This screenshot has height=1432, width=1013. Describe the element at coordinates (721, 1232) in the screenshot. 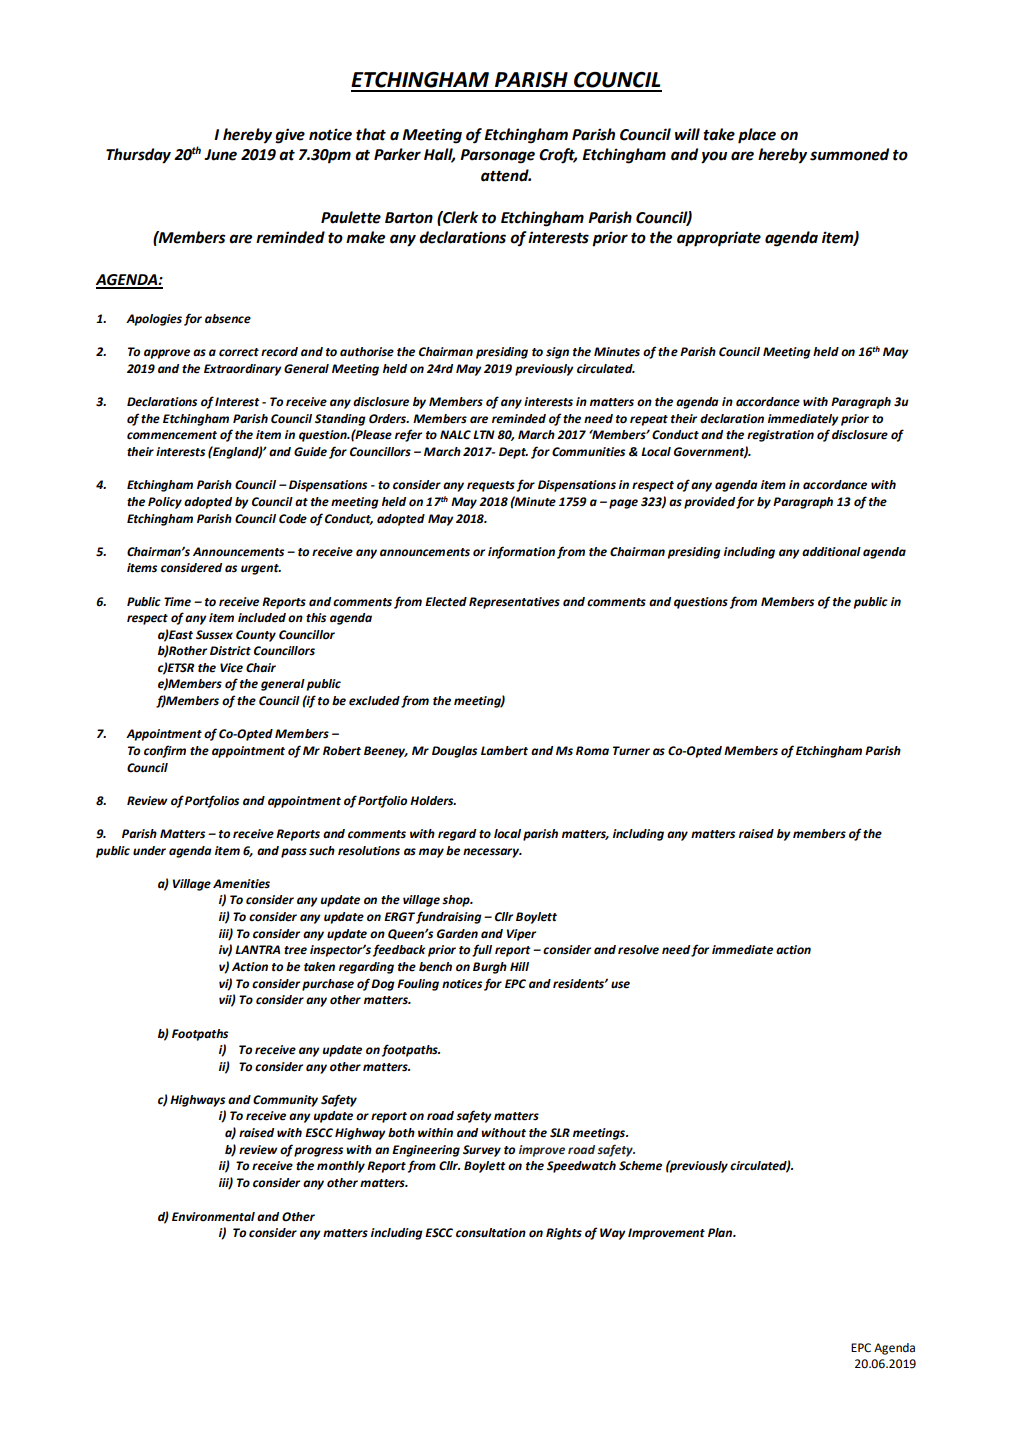

I see `Plan` at that location.
